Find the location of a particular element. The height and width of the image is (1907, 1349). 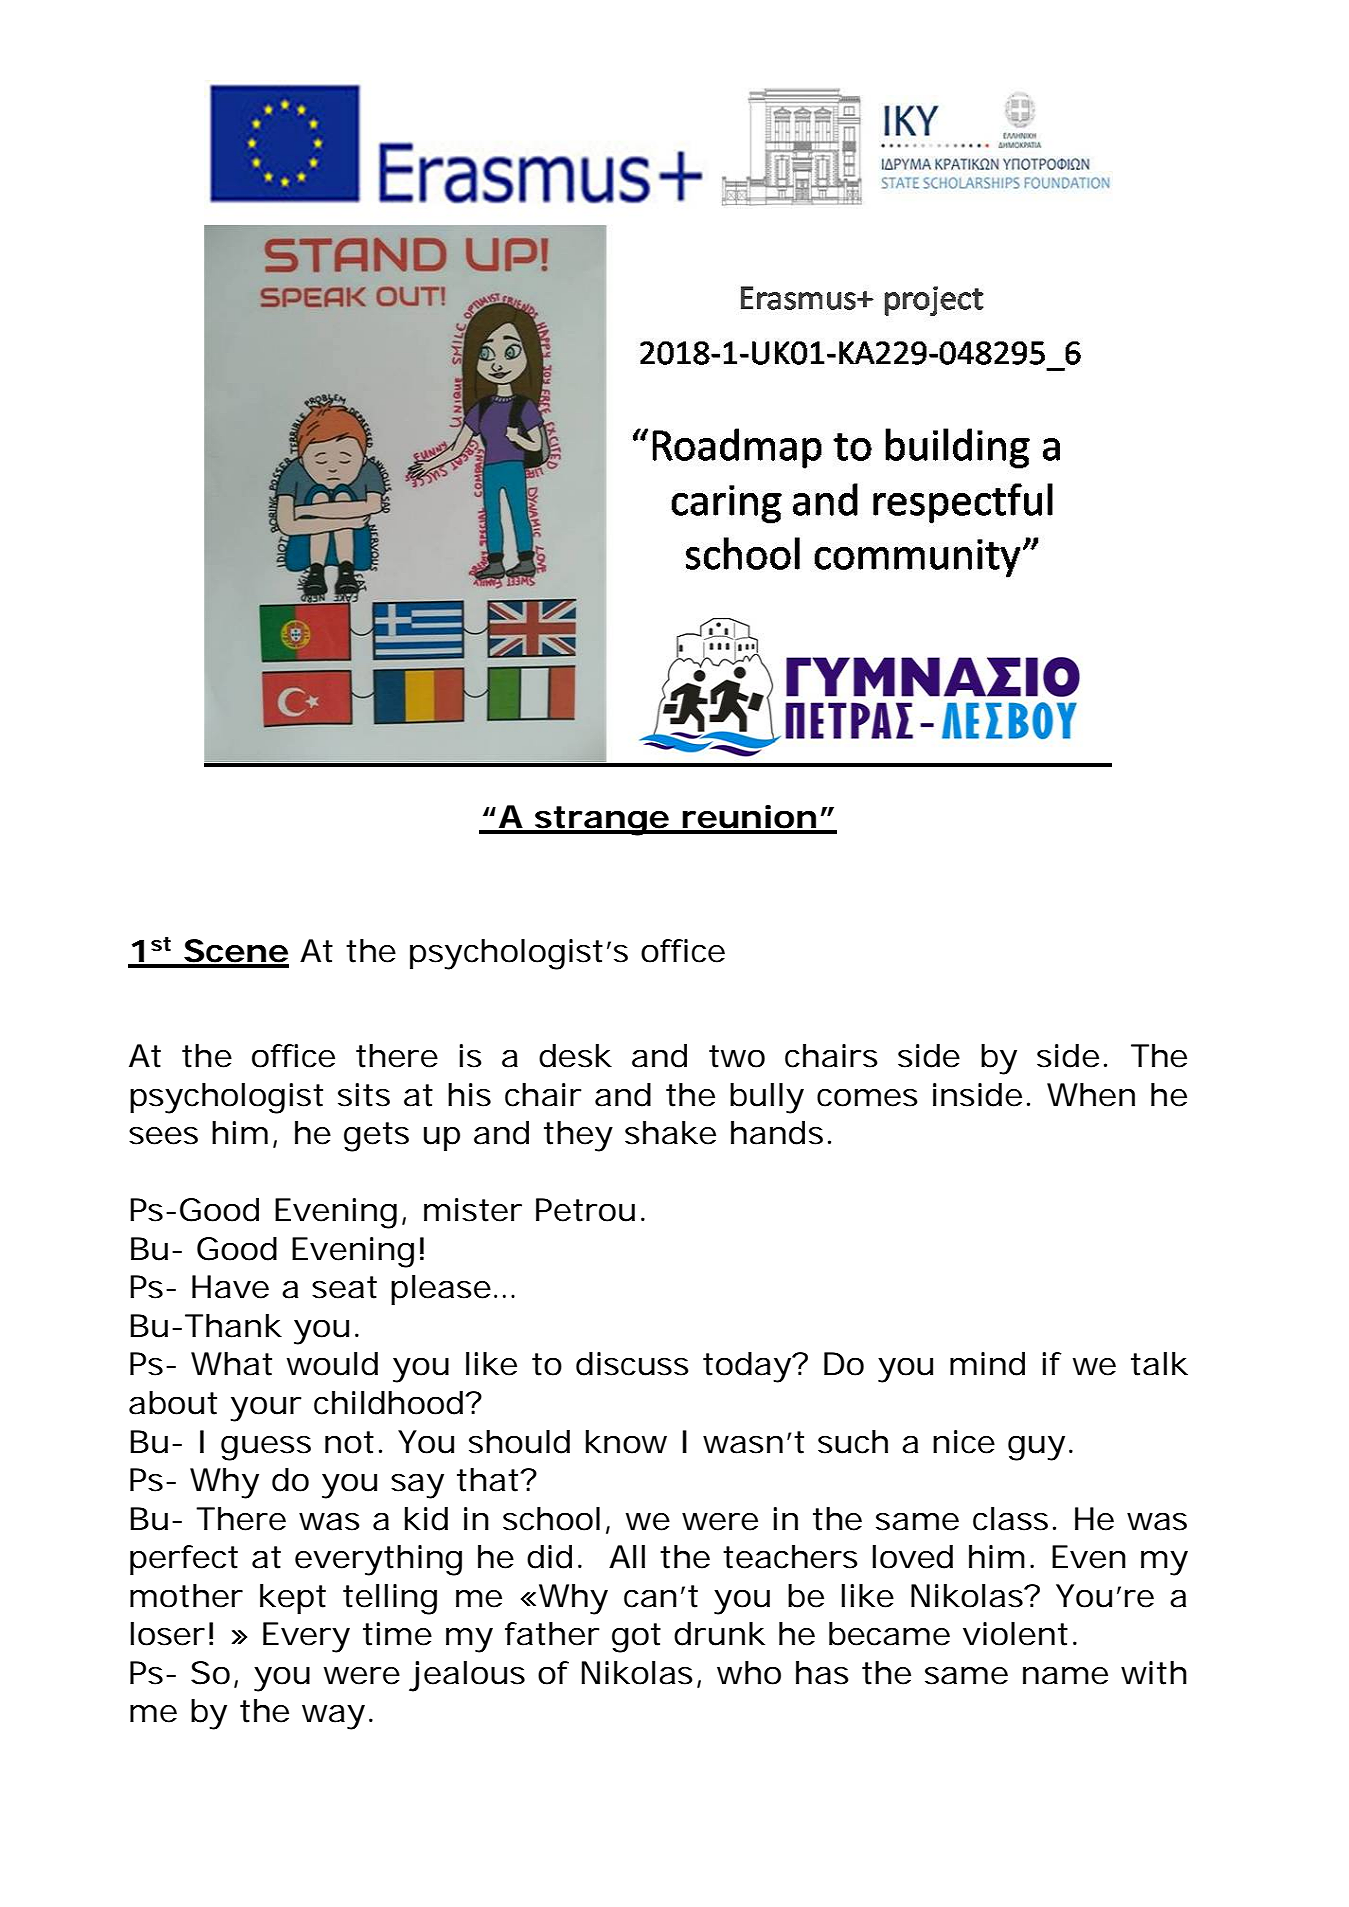

class is located at coordinates (1010, 1519).
